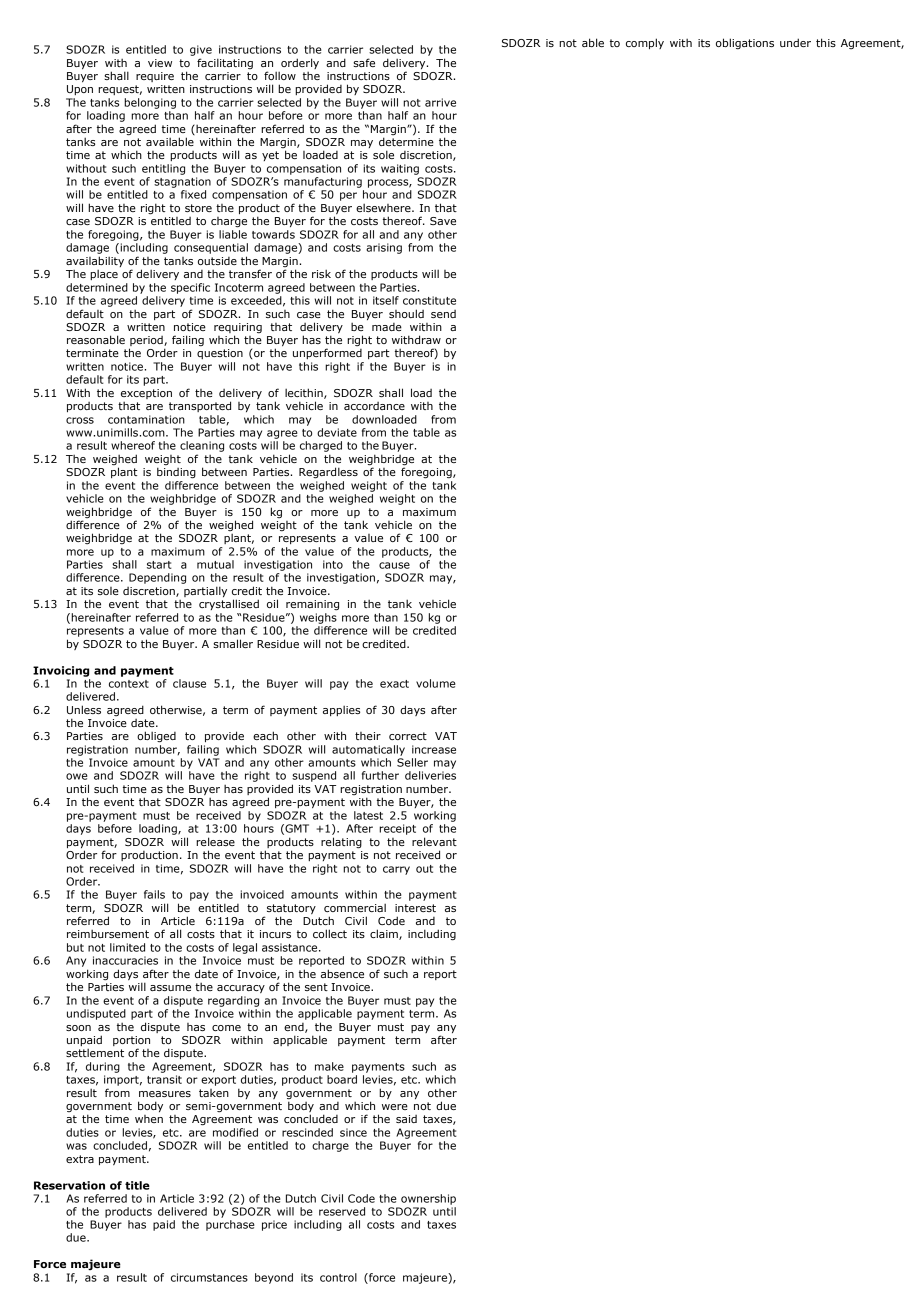 Image resolution: width=924 pixels, height=1307 pixels. Describe the element at coordinates (209, 1277) in the screenshot. I see `circumstances` at that location.
